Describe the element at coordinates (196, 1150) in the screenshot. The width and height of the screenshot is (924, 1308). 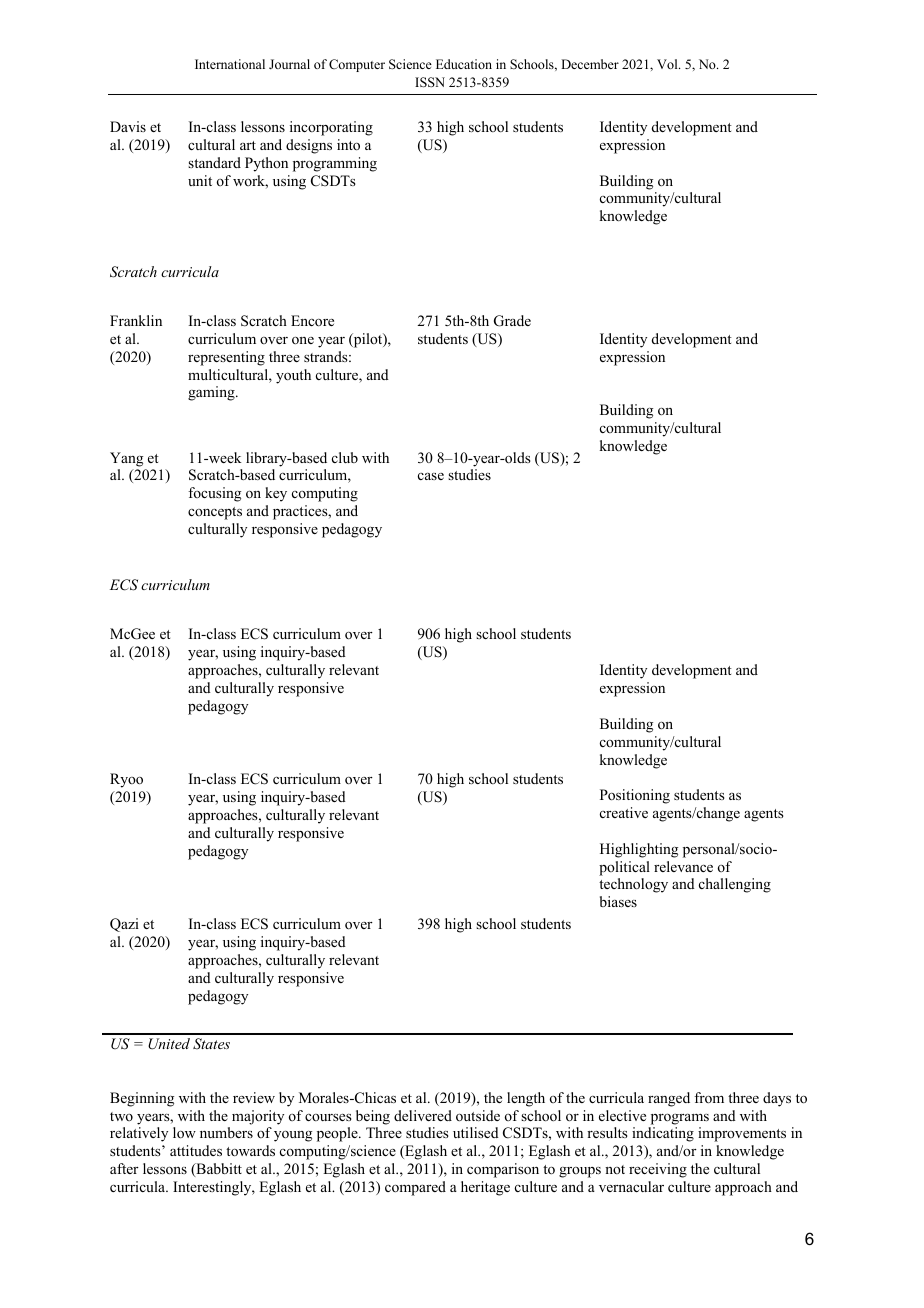
I see `attitudes` at that location.
